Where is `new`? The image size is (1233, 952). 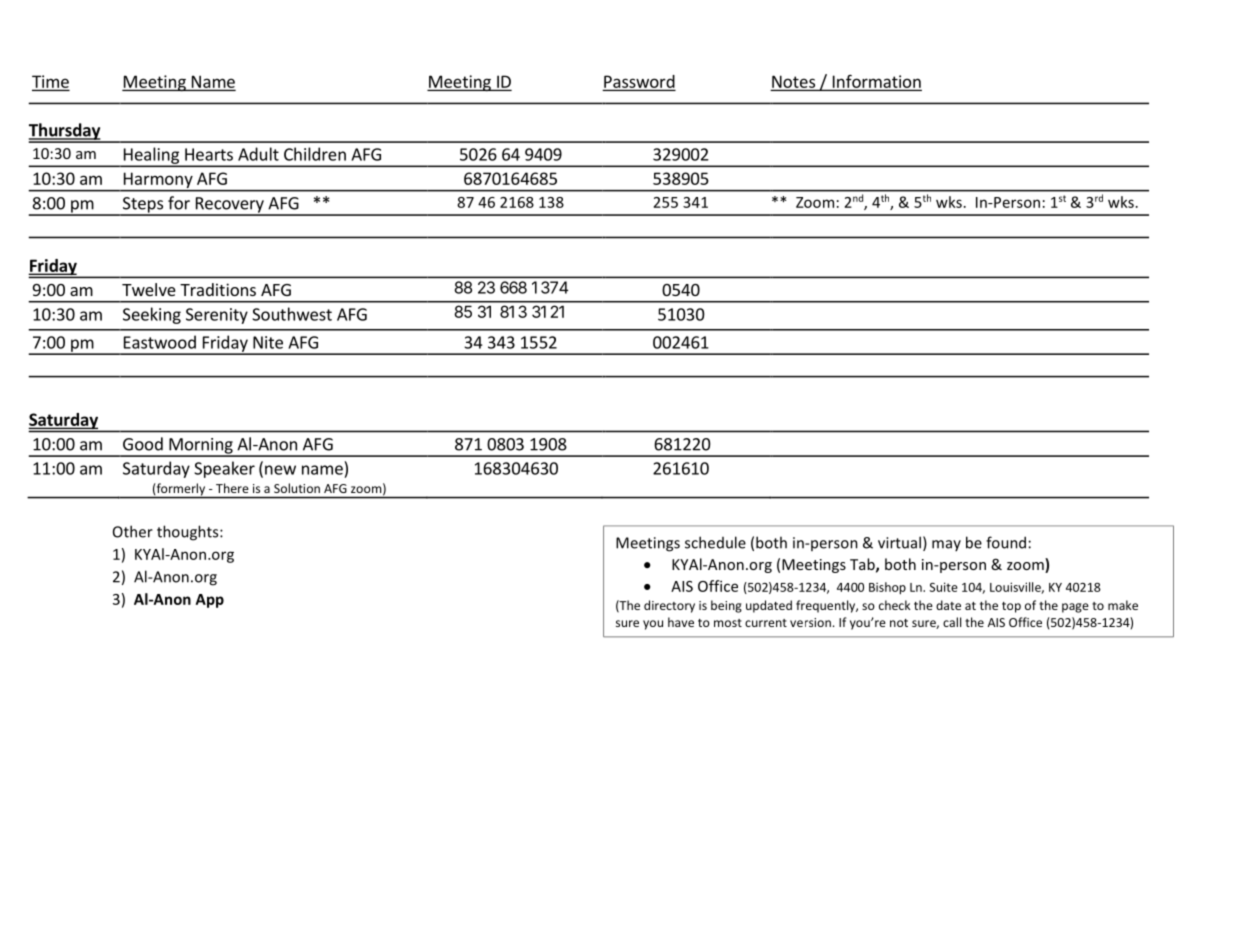
new is located at coordinates (280, 470).
